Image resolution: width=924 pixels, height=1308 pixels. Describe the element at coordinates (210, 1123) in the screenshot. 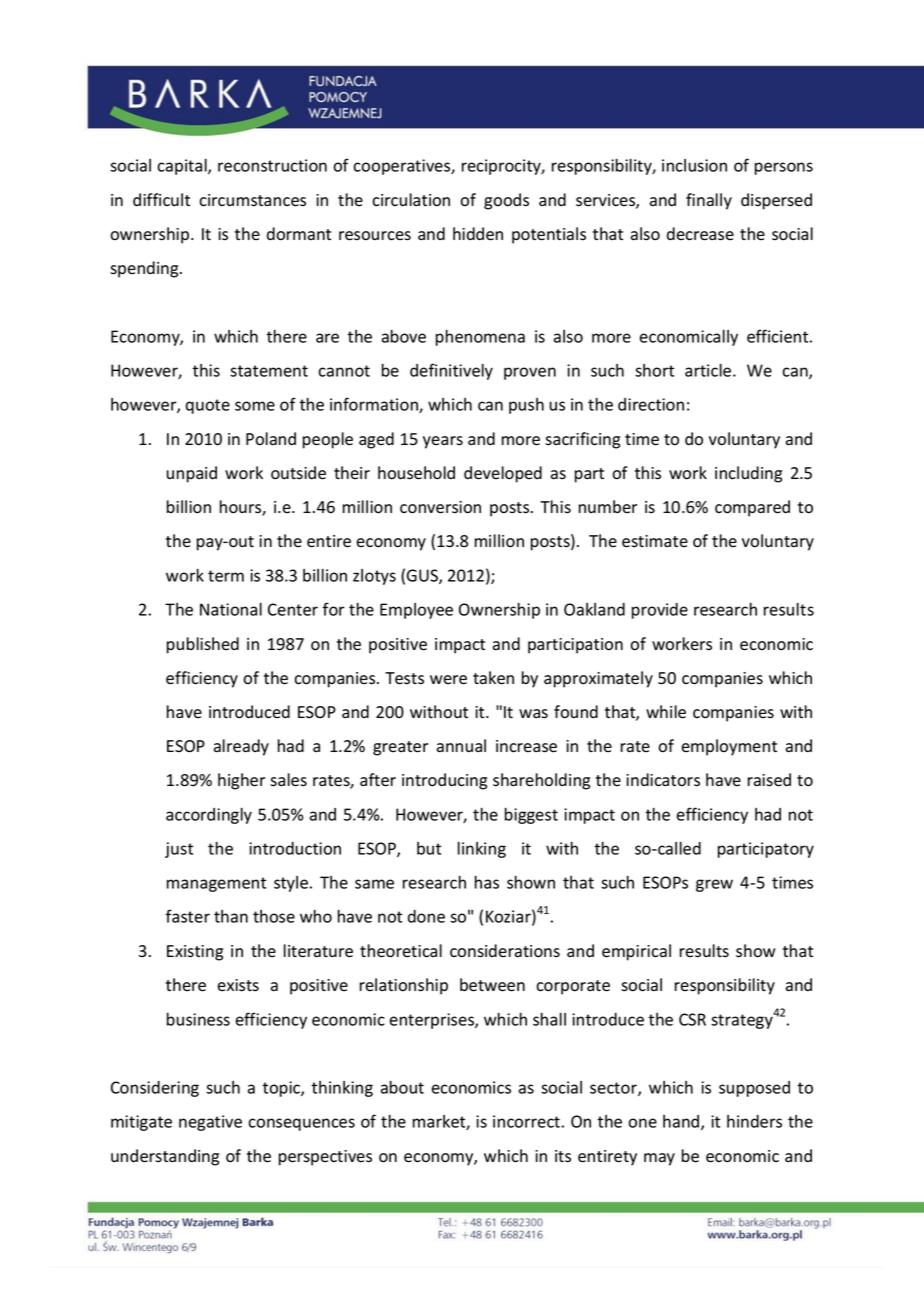

I see `negative` at that location.
